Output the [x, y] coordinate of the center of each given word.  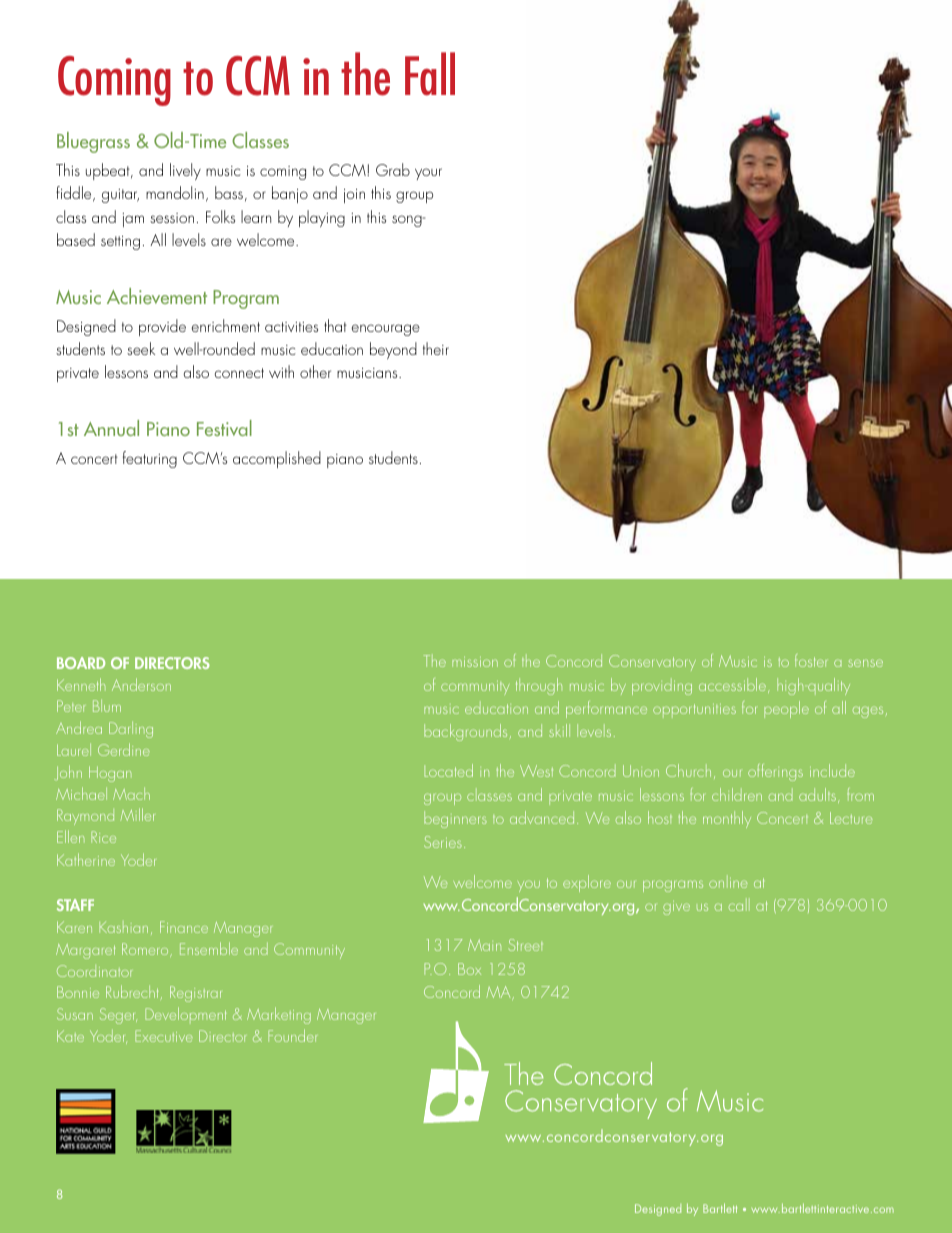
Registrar [196, 994]
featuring [150, 459]
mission [475, 662]
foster [811, 660]
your [428, 174]
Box [469, 969]
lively [185, 171]
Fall [430, 74]
